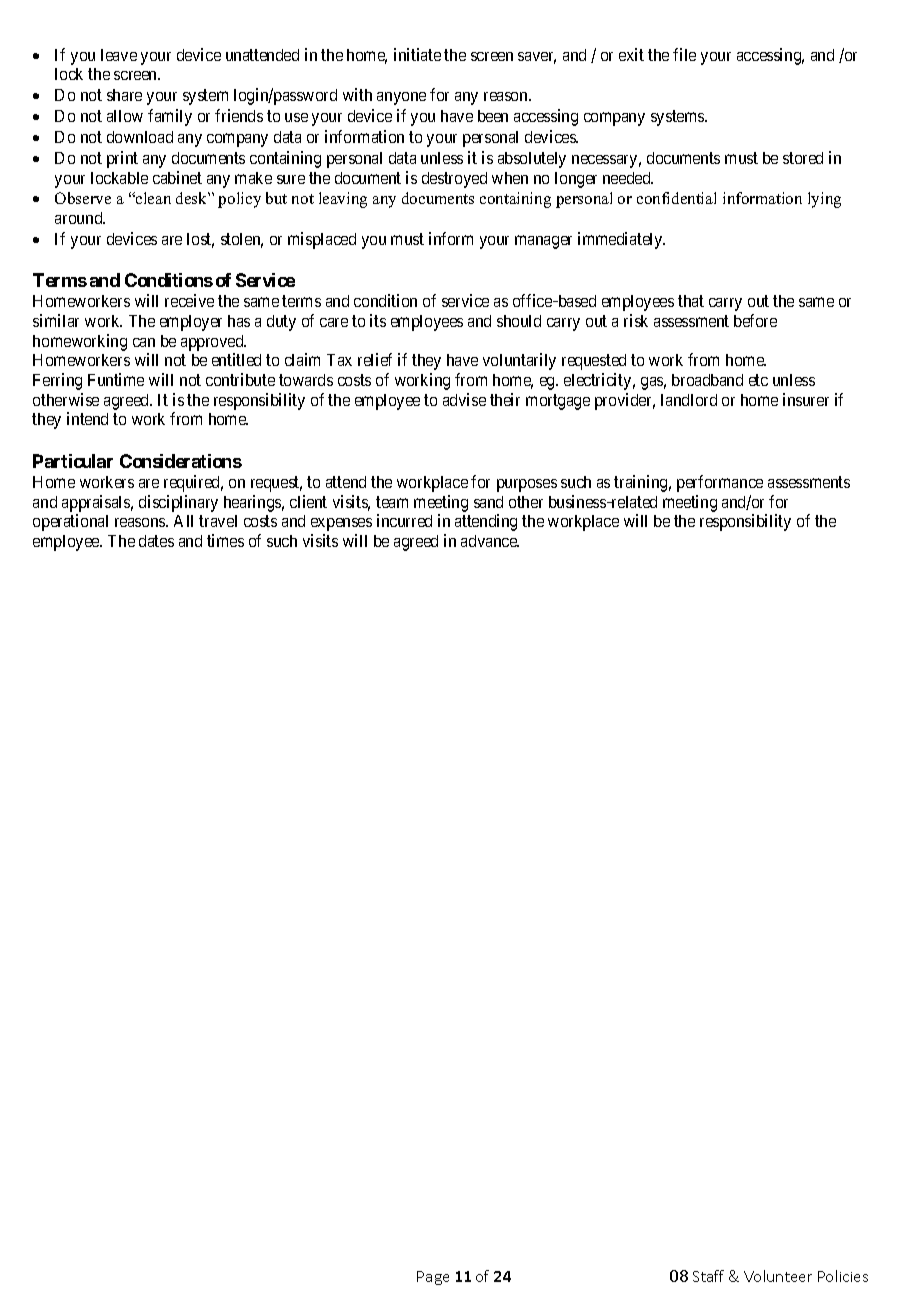 The width and height of the page is (924, 1308). Describe the element at coordinates (684, 54) in the page. I see `file` at that location.
